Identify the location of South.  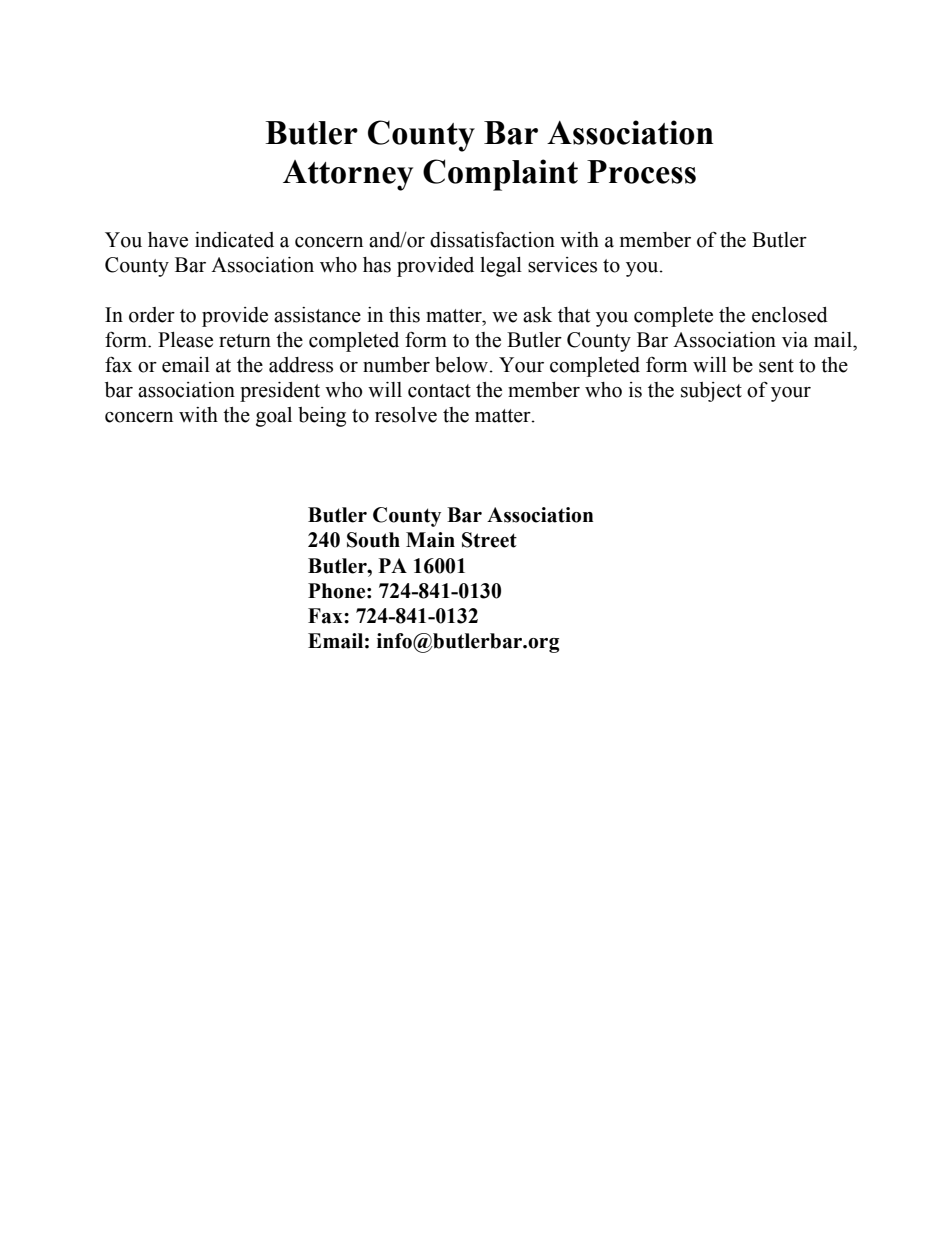
(373, 540).
